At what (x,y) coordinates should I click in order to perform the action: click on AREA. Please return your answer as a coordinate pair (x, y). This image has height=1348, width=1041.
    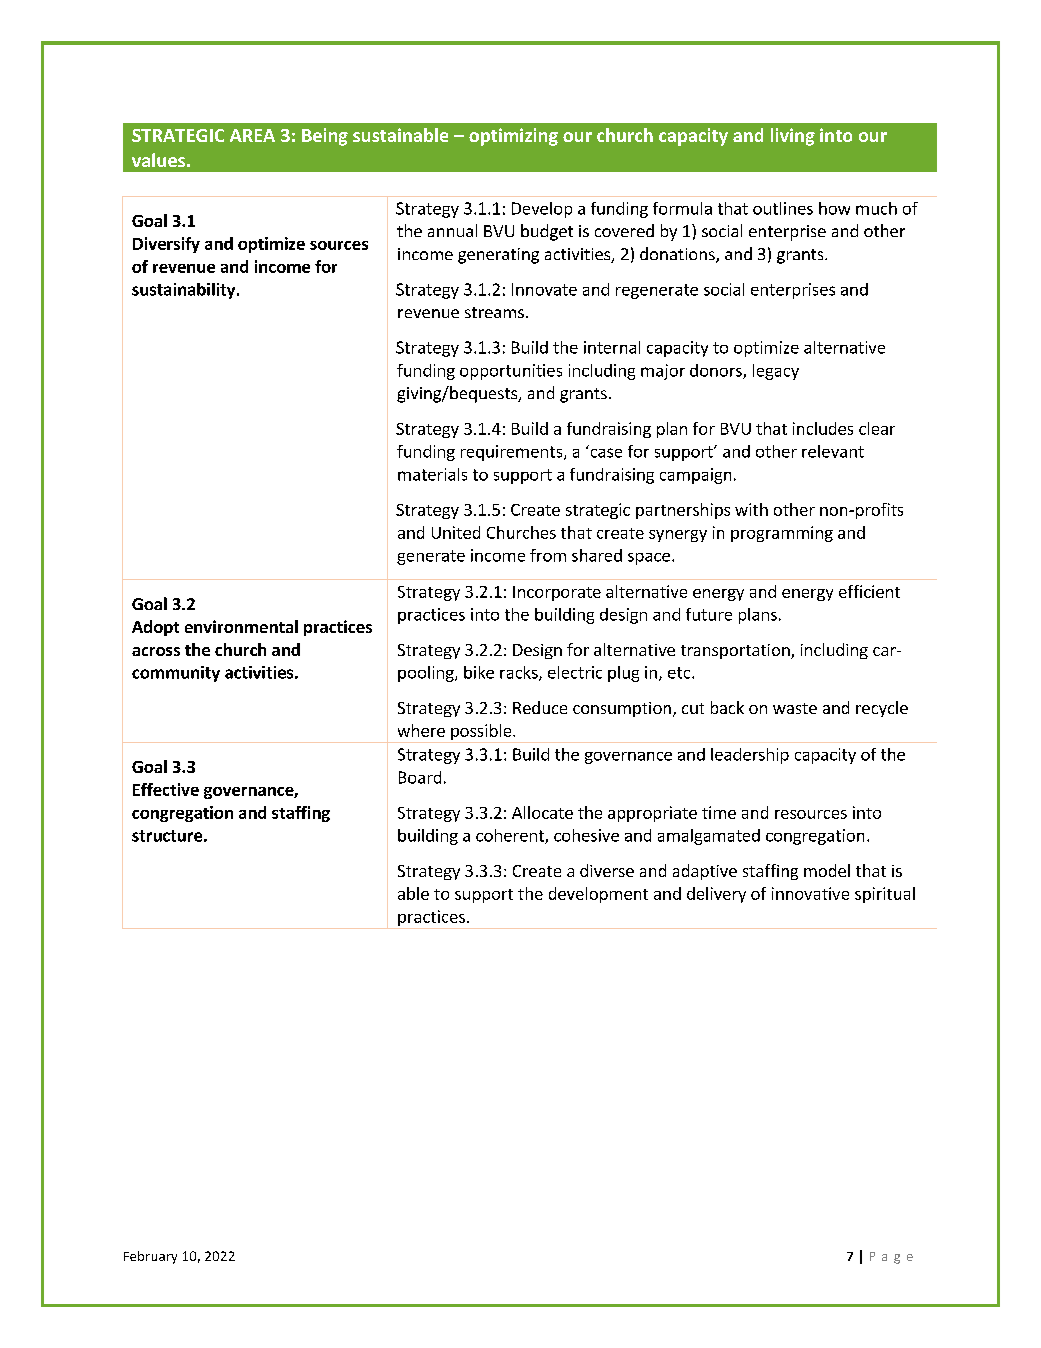
    Looking at the image, I should click on (252, 135).
